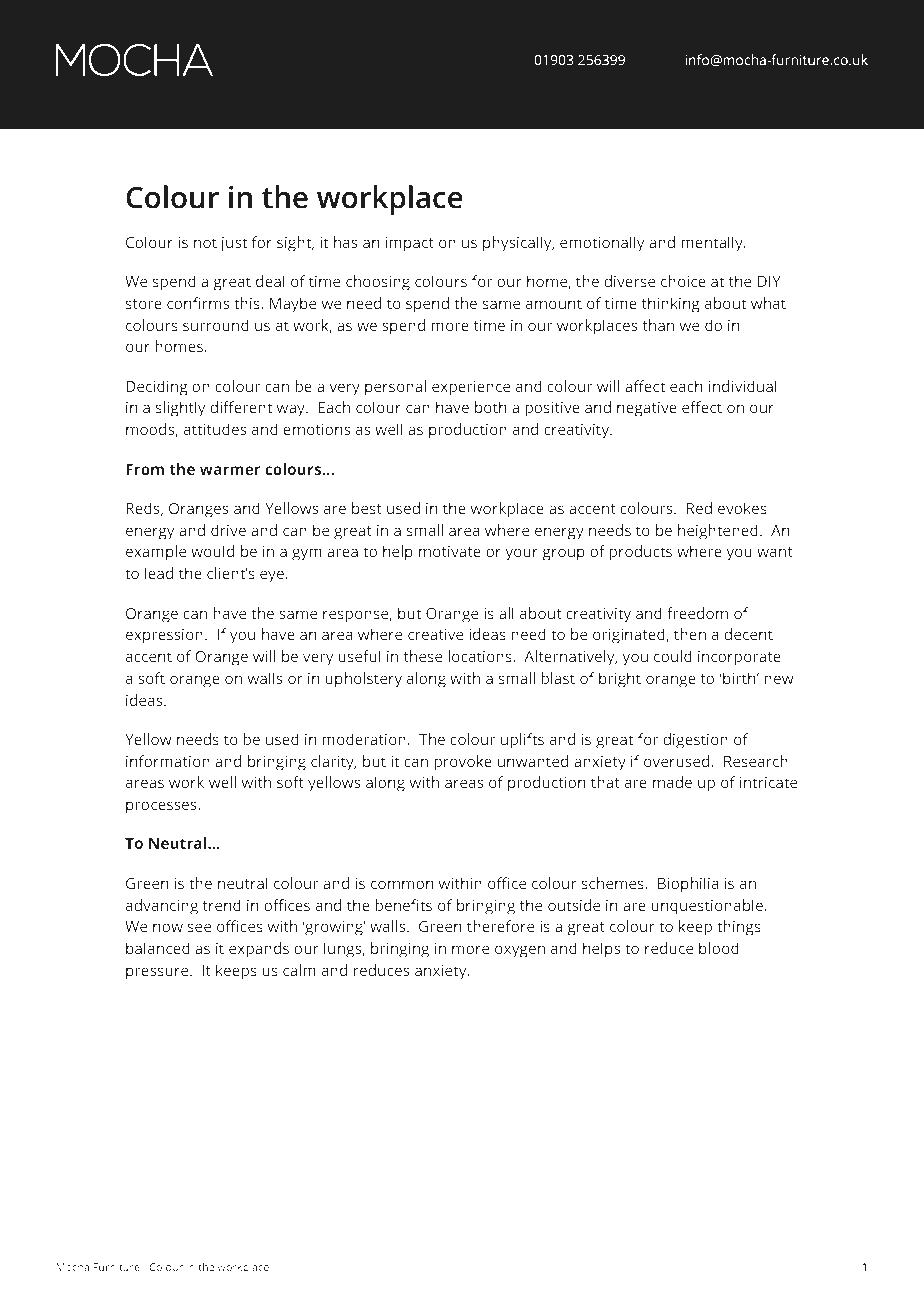 The height and width of the screenshot is (1308, 924). What do you see at coordinates (164, 636) in the screenshot?
I see `expression` at bounding box center [164, 636].
